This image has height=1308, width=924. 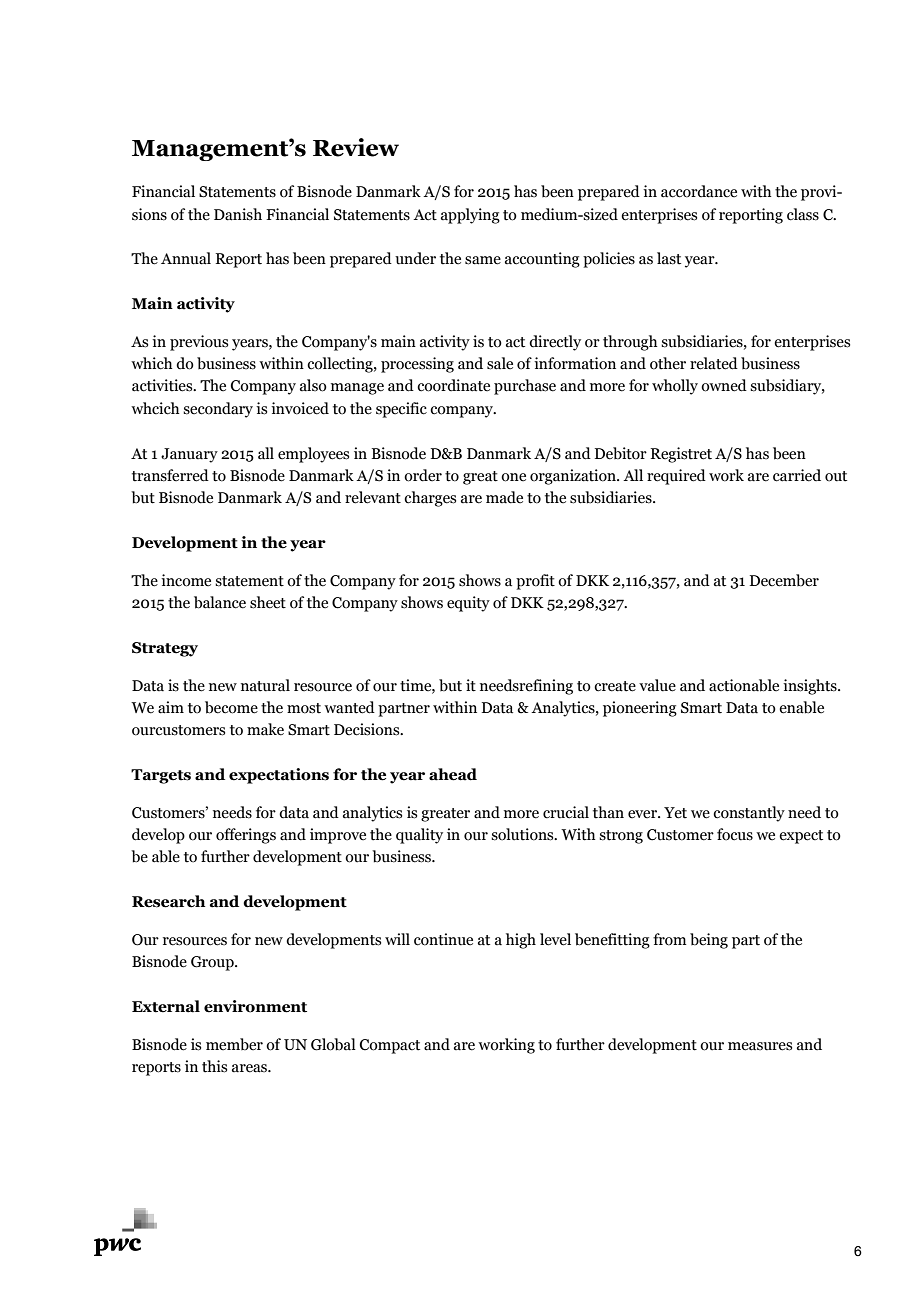 I want to click on ahead, so click(x=453, y=774).
